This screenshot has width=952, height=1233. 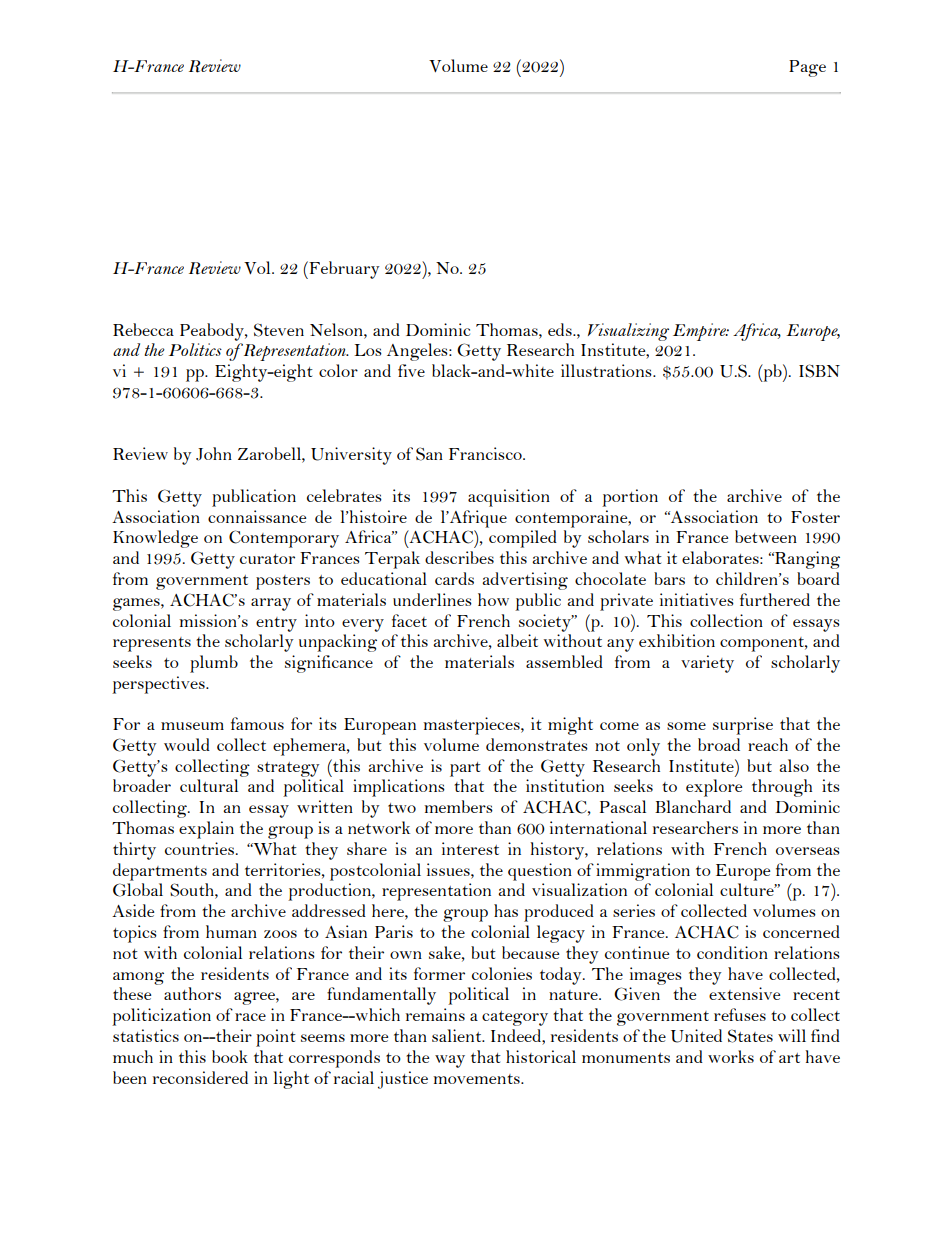 I want to click on John, so click(x=214, y=454).
